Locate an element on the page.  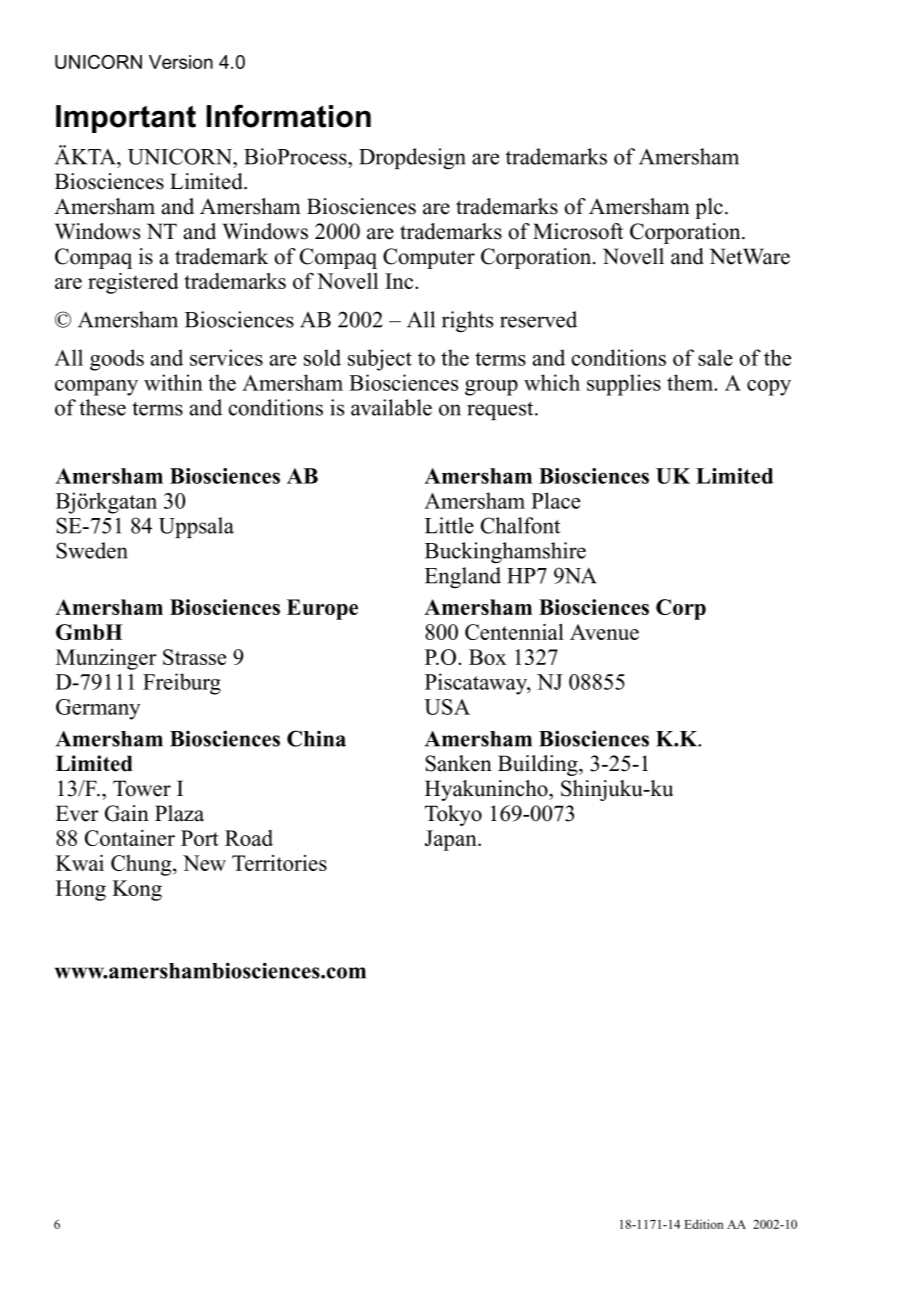
Plaza is located at coordinates (179, 813).
